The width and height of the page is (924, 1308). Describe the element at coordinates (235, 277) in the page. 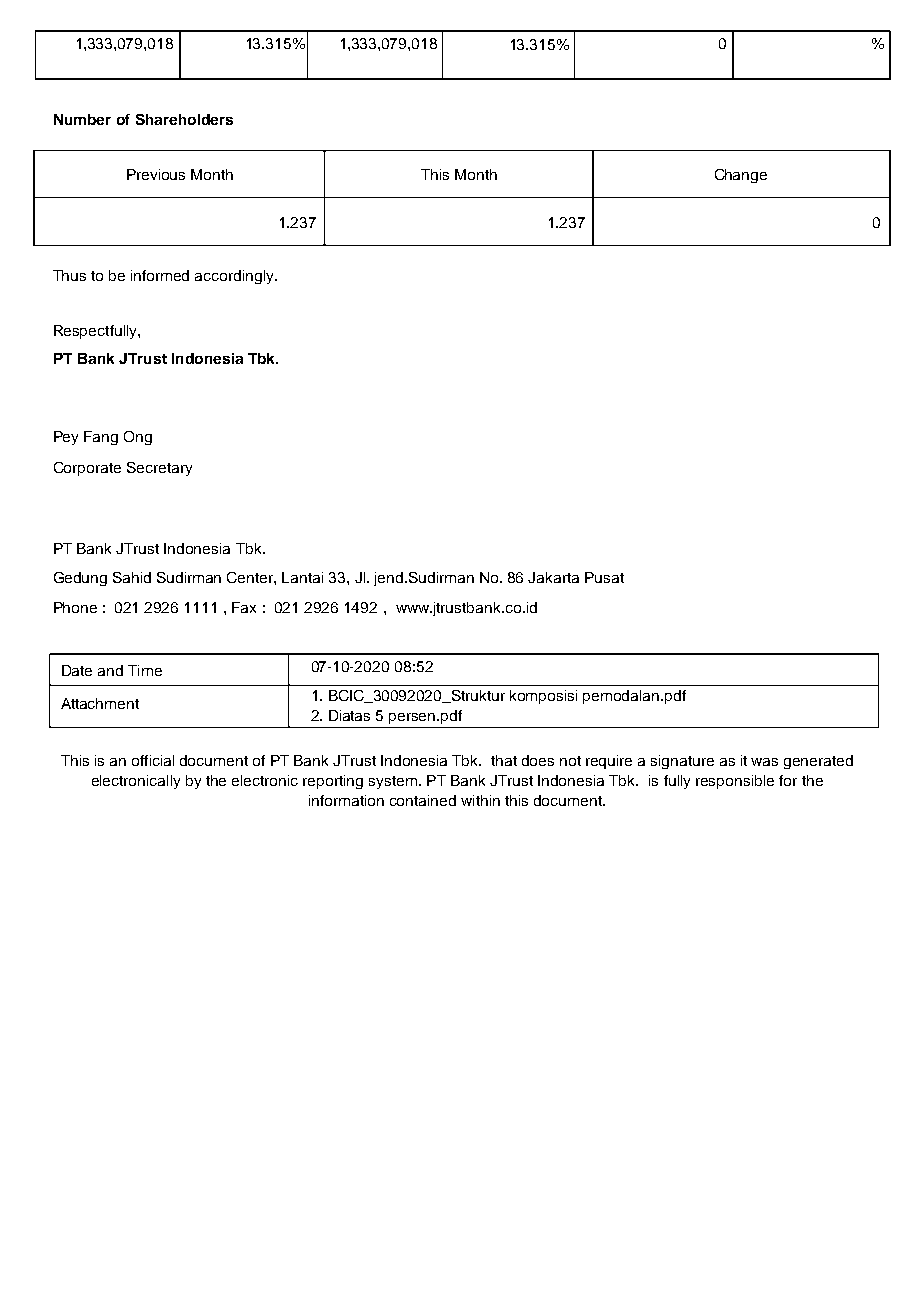

I see `accordingly` at that location.
